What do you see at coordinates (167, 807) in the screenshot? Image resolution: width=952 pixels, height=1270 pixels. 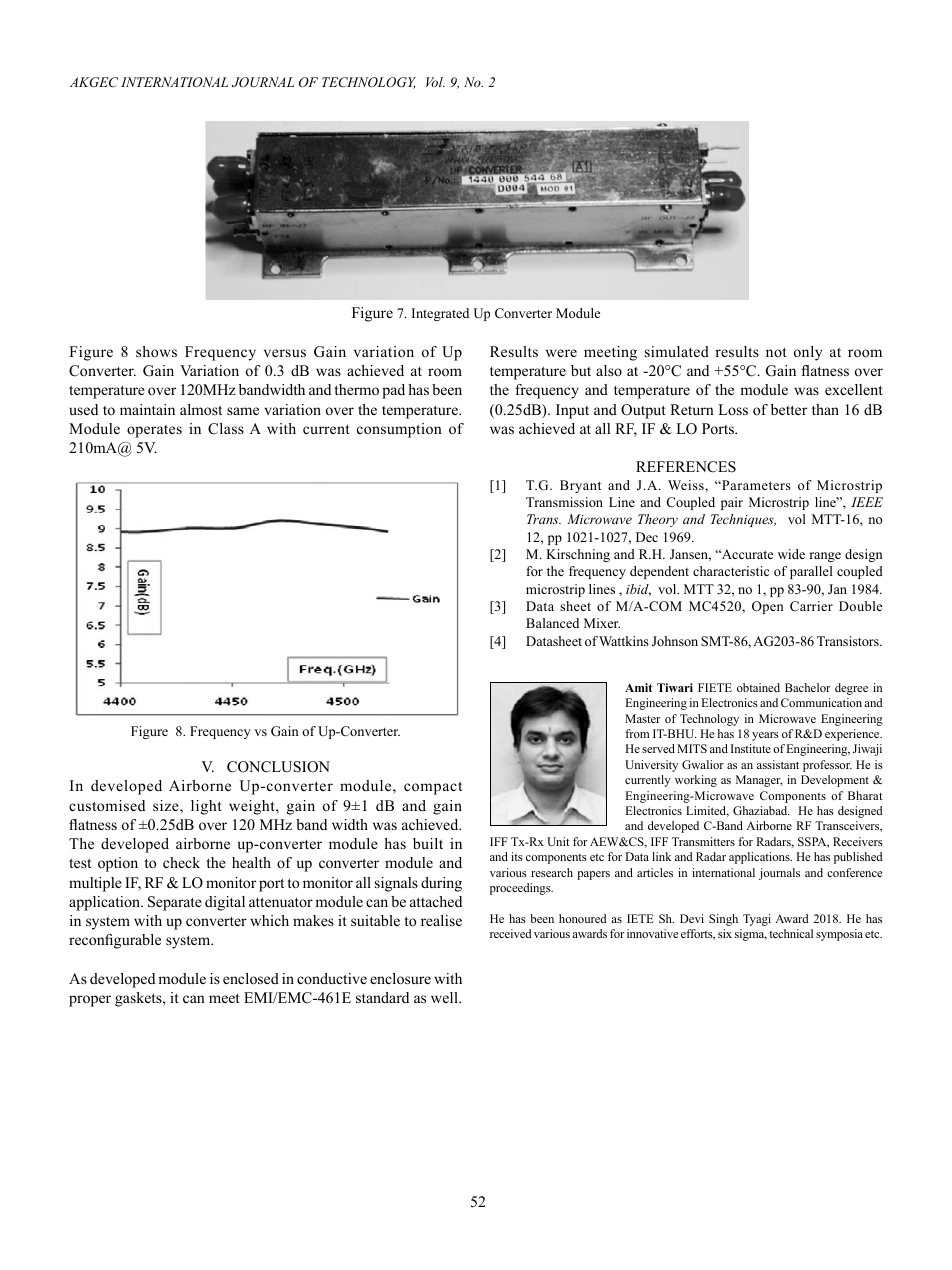 I see `size` at bounding box center [167, 807].
